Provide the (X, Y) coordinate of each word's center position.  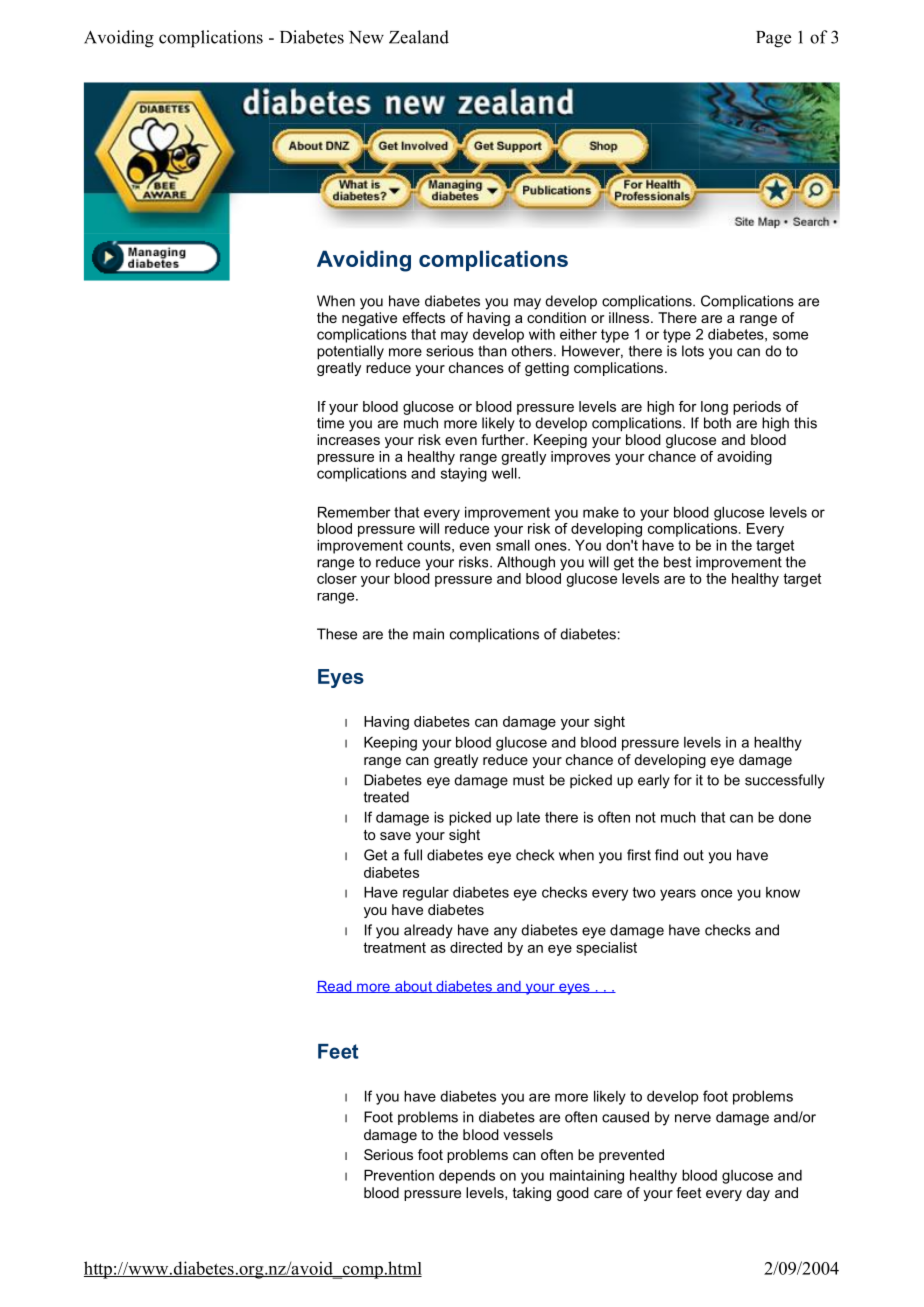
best (677, 562)
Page (773, 39)
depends (467, 1177)
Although (526, 563)
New (366, 37)
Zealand (419, 37)
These (337, 634)
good (573, 1194)
